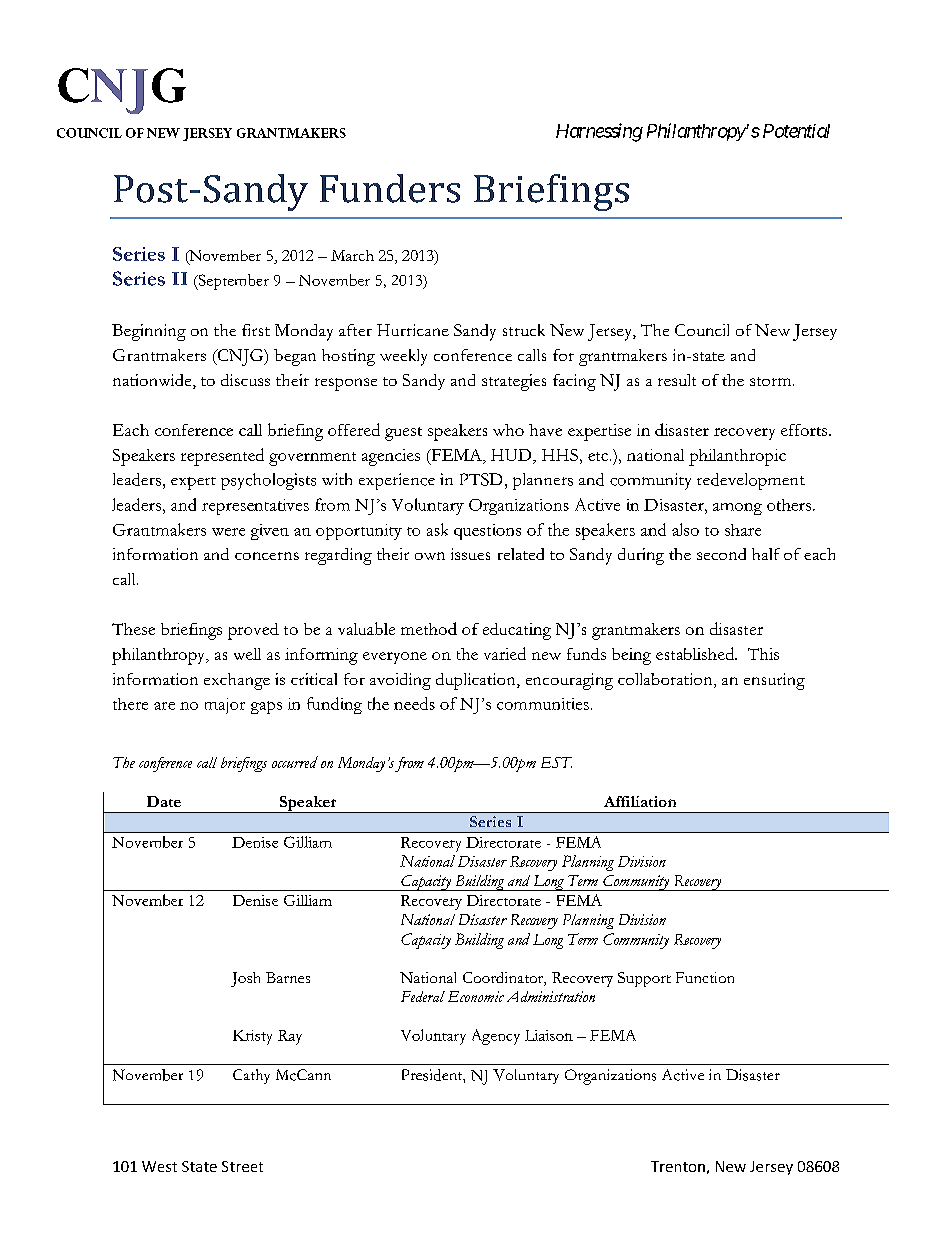 This image has width=952, height=1233. What do you see at coordinates (242, 1166) in the image?
I see `Street` at bounding box center [242, 1166].
